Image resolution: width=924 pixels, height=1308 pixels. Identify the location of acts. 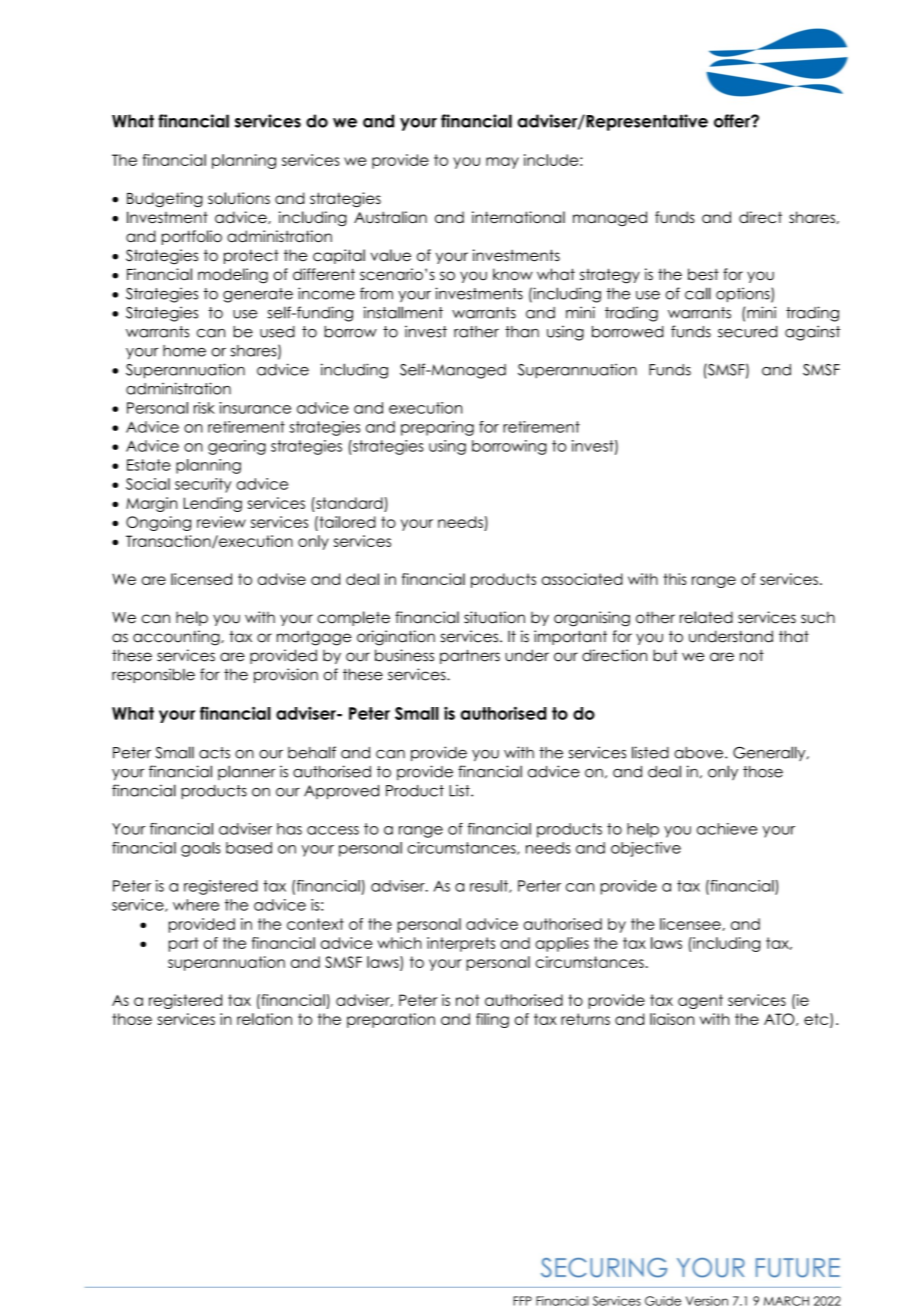
(214, 753).
